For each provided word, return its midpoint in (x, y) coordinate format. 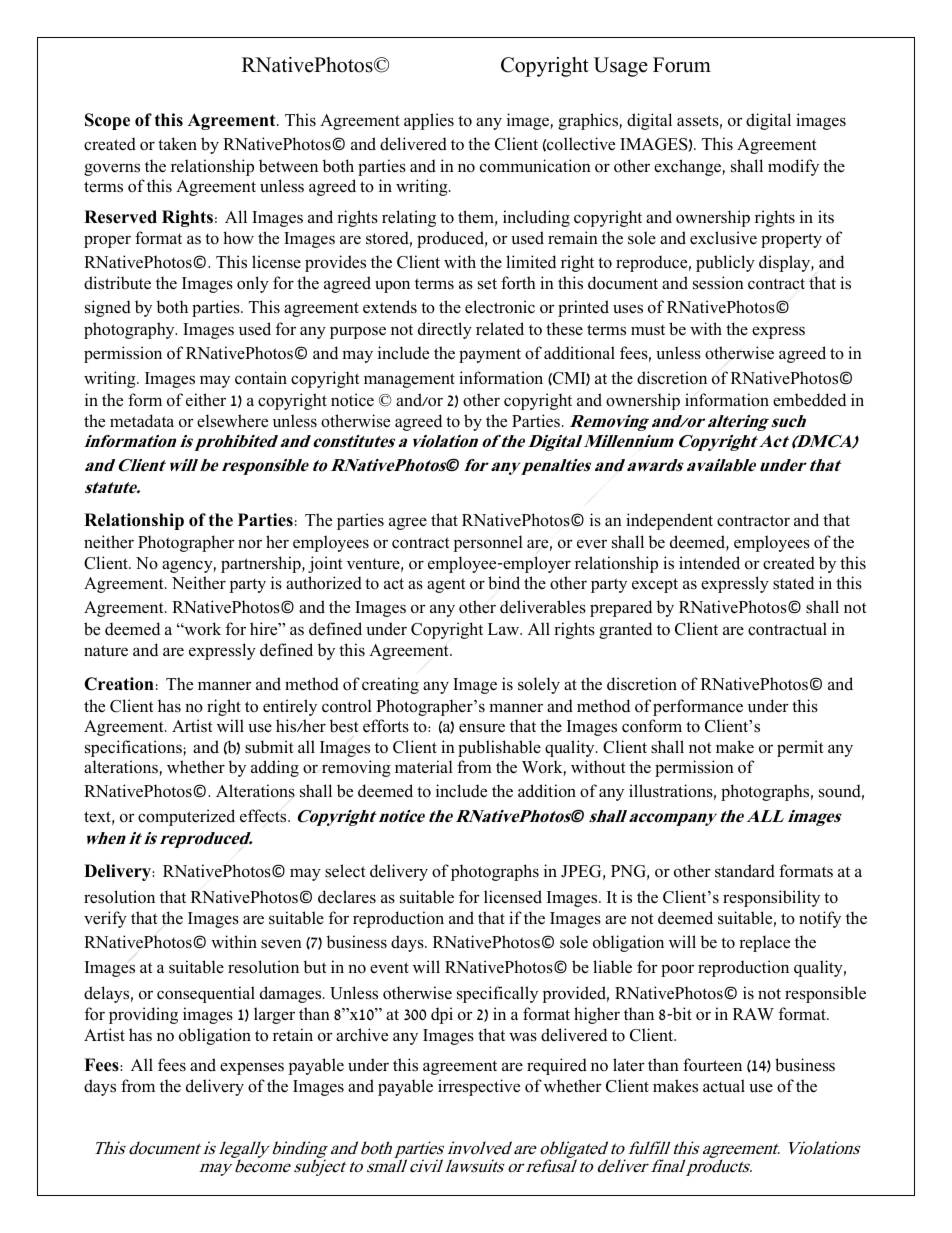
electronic (500, 307)
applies (429, 121)
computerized (186, 817)
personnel (488, 543)
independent (669, 521)
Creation (119, 684)
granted (625, 630)
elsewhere (232, 421)
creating (390, 685)
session (718, 283)
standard (745, 871)
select (345, 871)
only (253, 284)
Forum (682, 65)
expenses (252, 1068)
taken (177, 143)
